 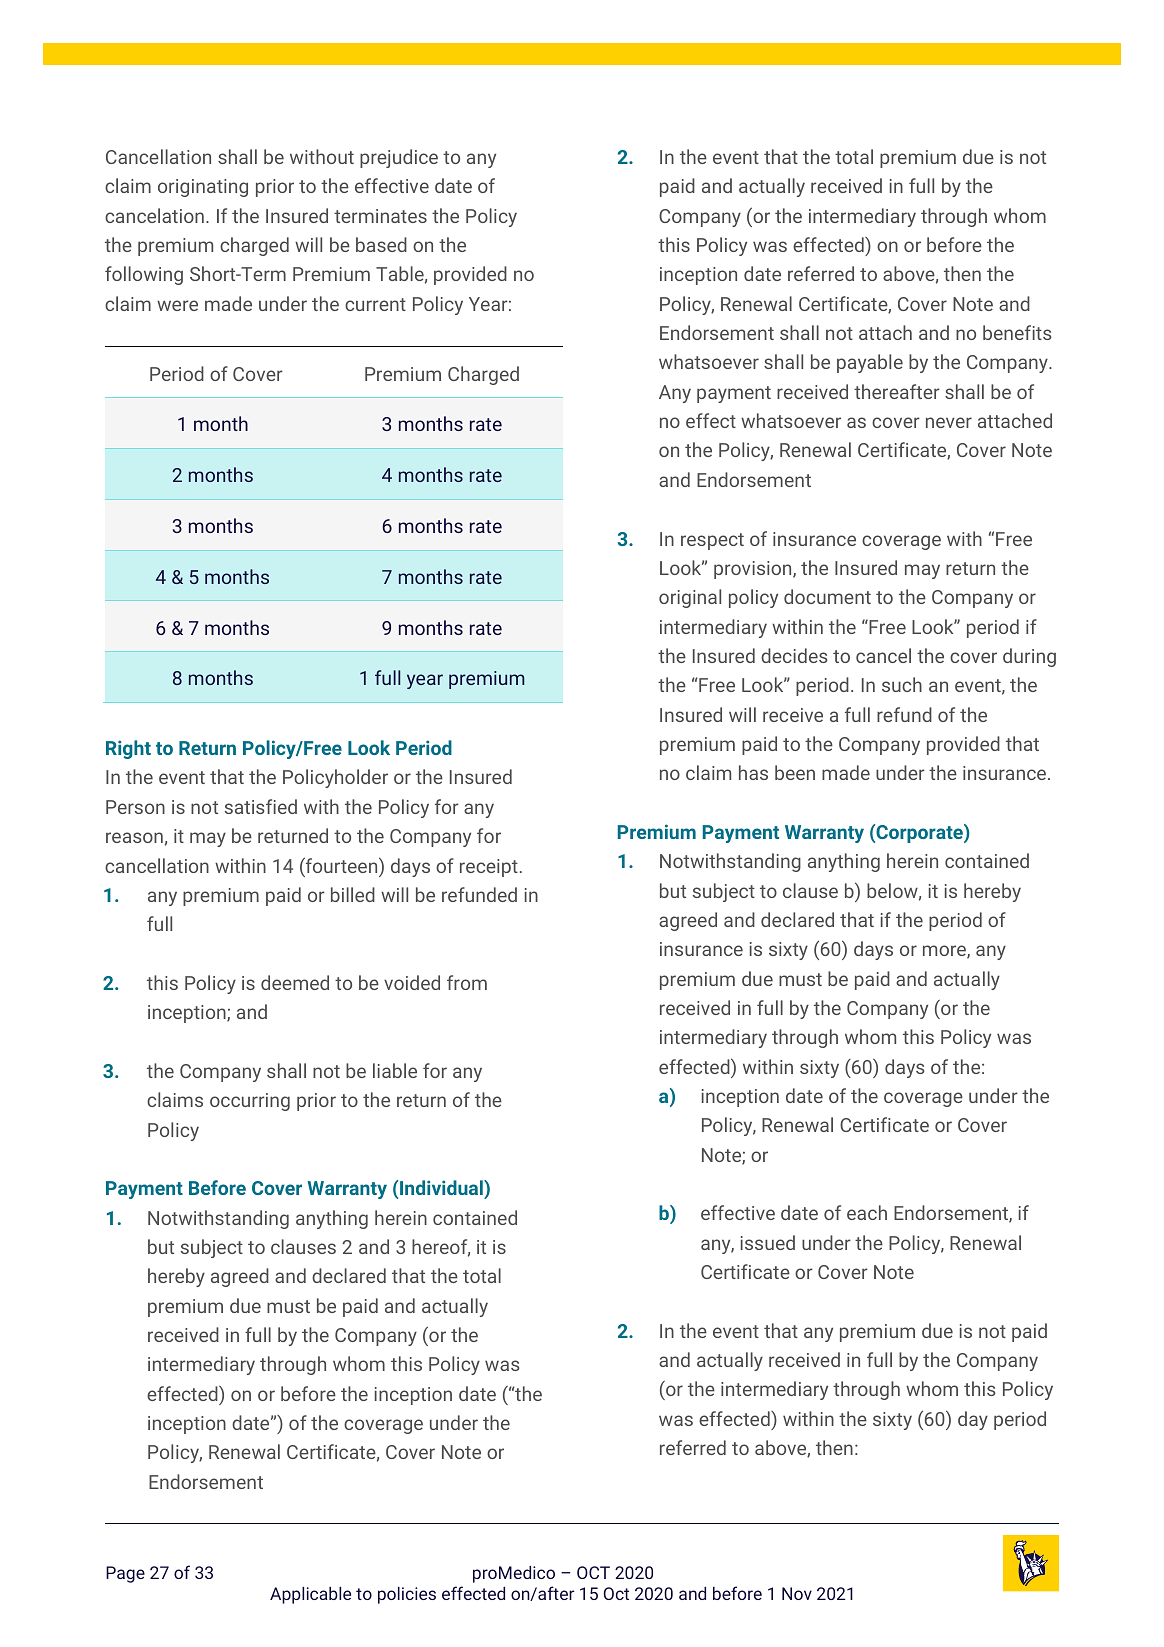 What do you see at coordinates (795, 772) in the screenshot?
I see `been` at bounding box center [795, 772].
